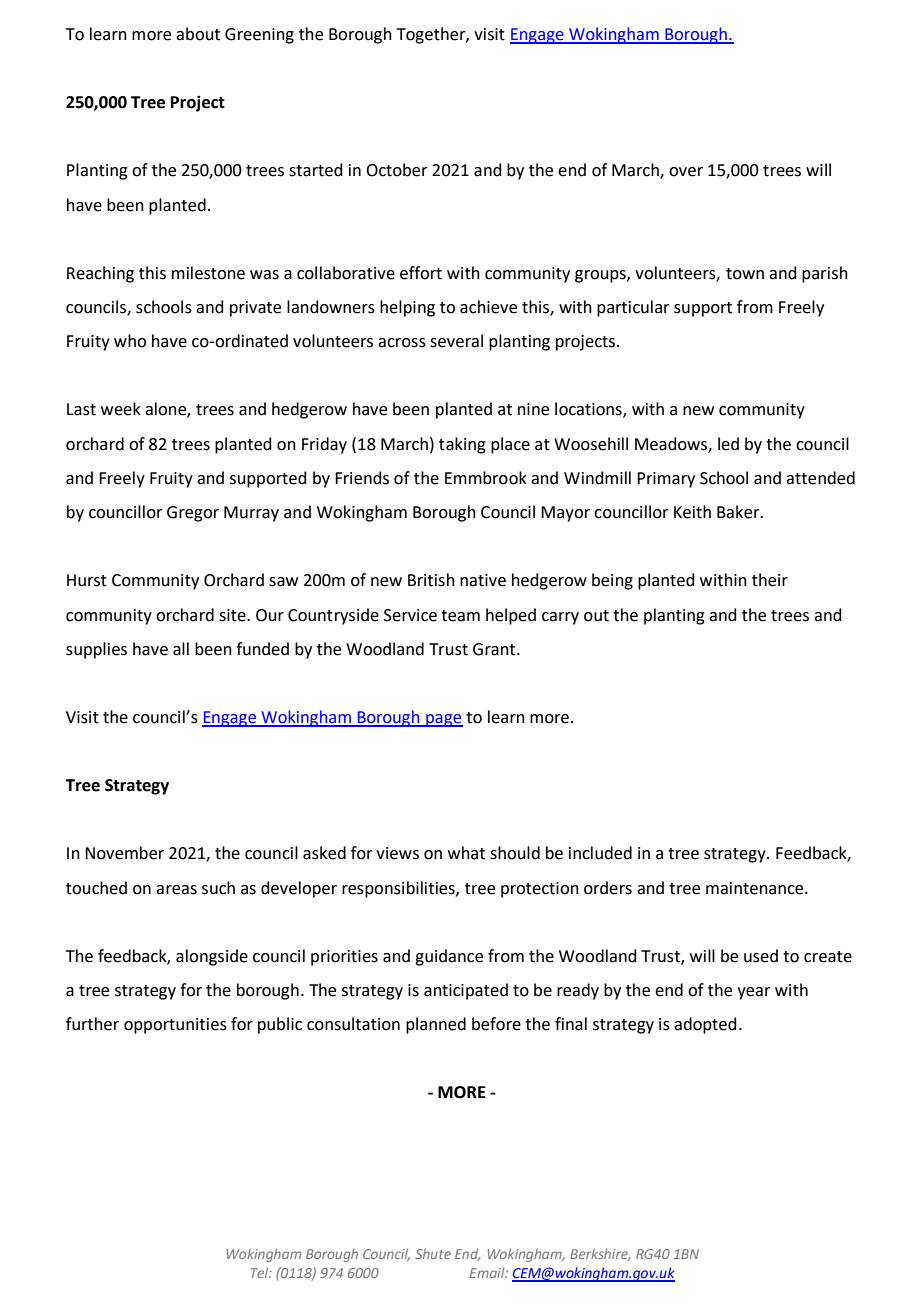  I want to click on over, so click(686, 172).
